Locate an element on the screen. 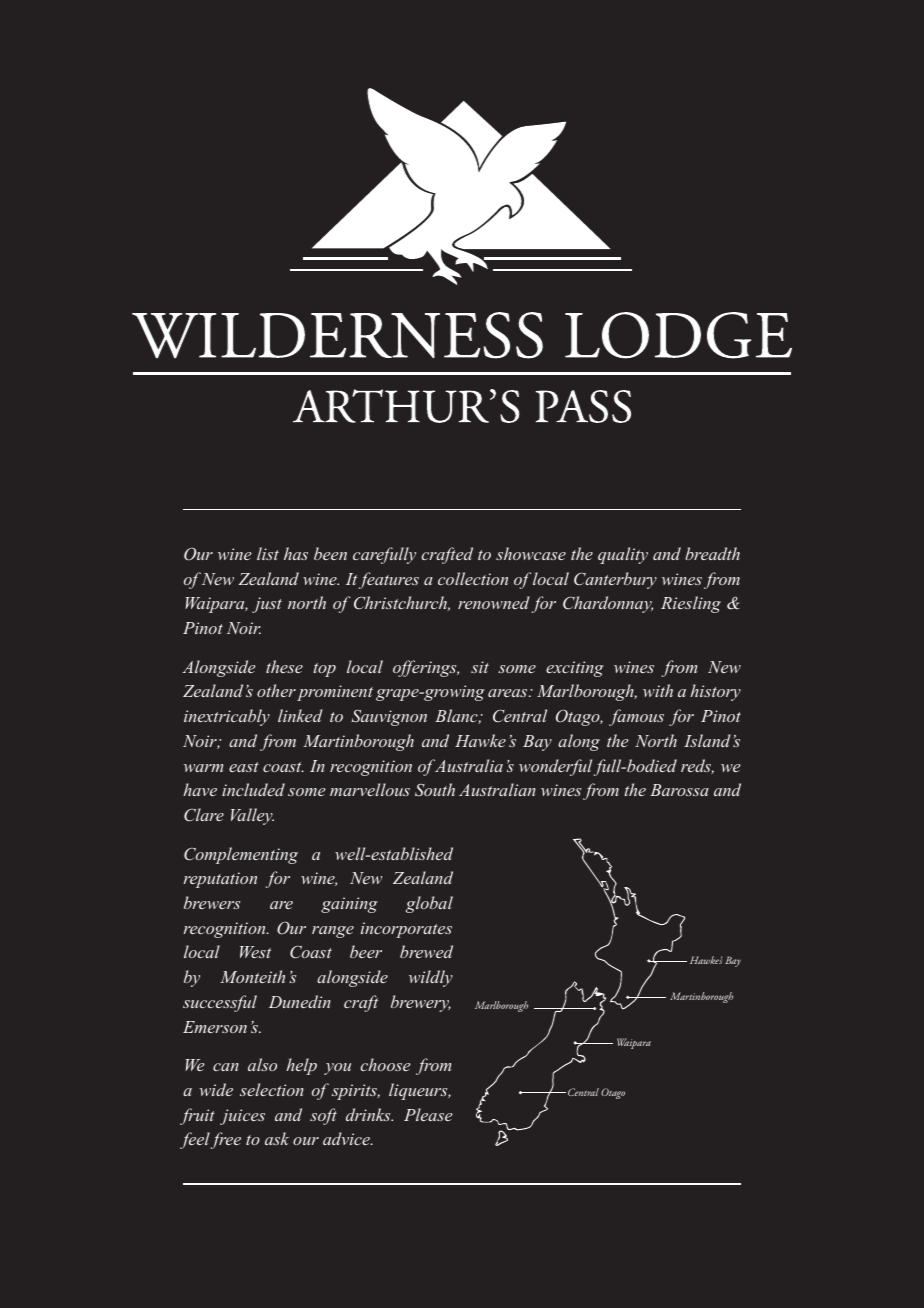 Image resolution: width=924 pixels, height=1308 pixels. collection is located at coordinates (473, 578).
